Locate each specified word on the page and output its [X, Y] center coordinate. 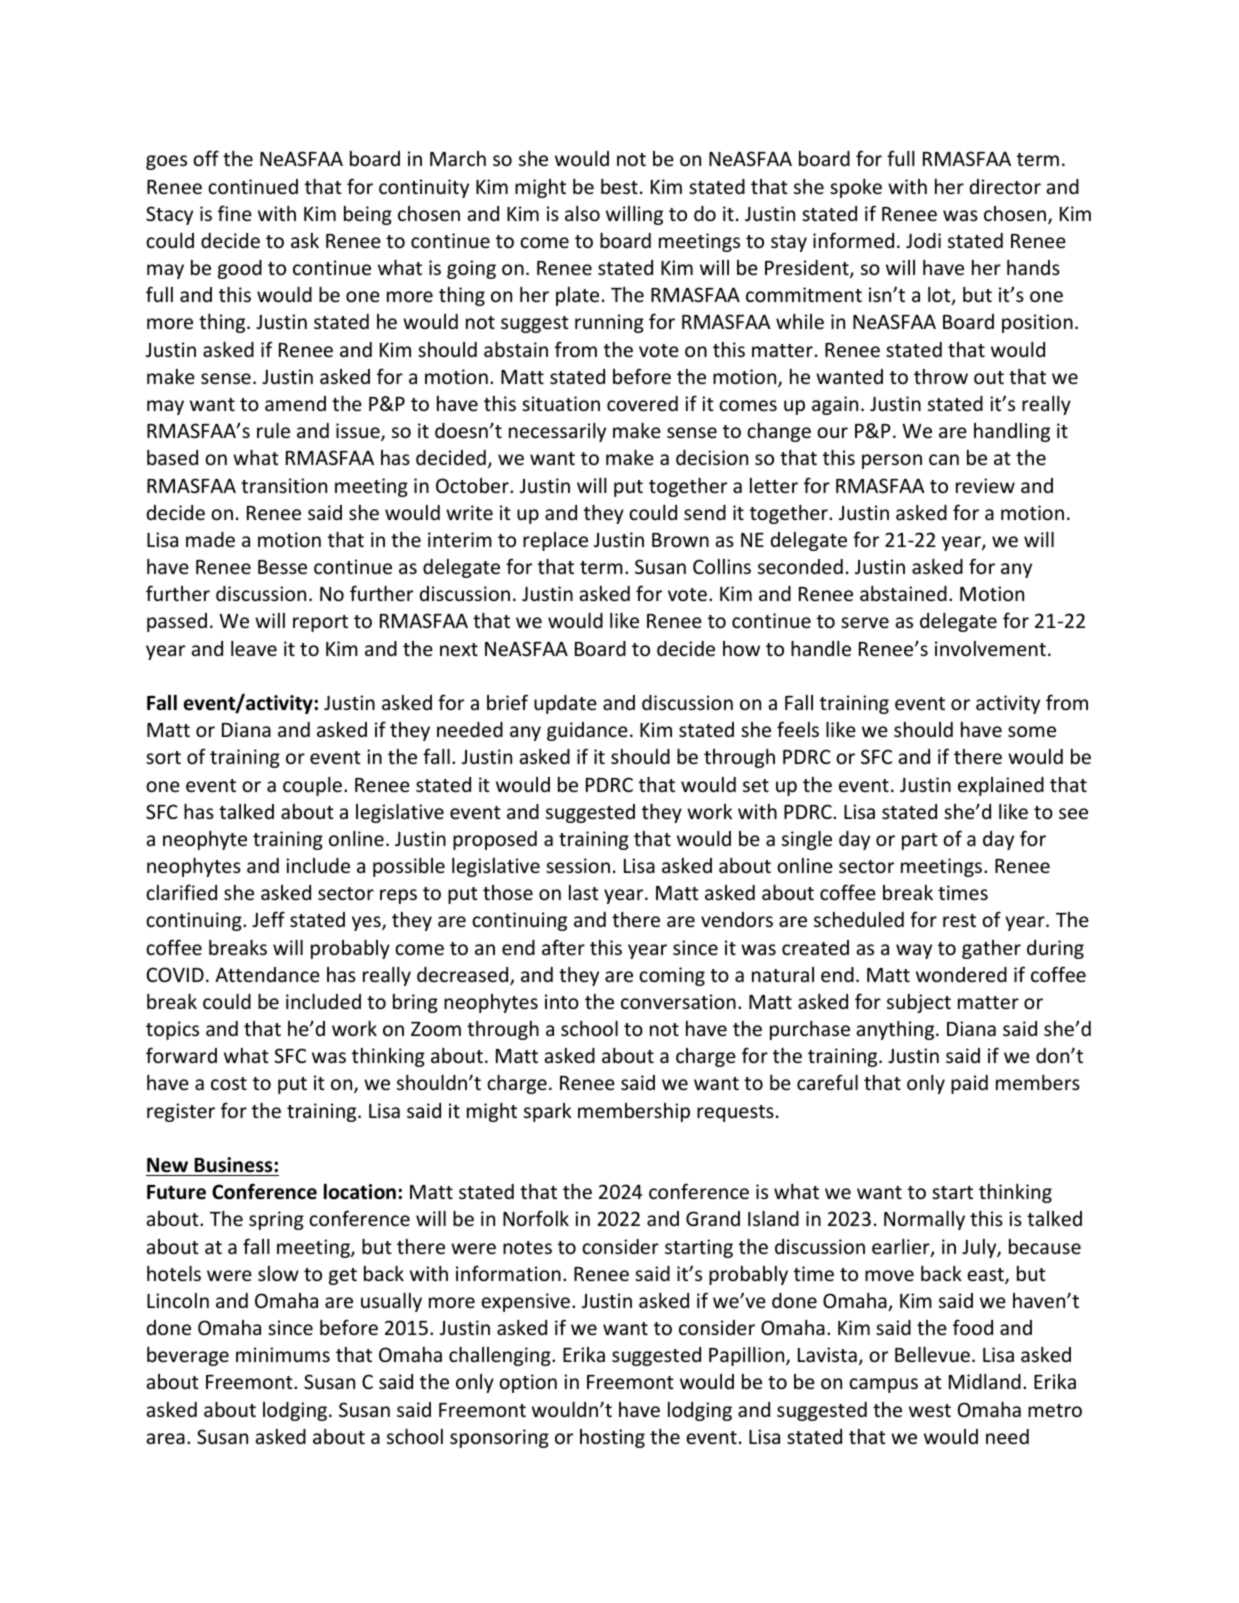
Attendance [267, 974]
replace [555, 541]
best [619, 186]
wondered [961, 974]
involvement [990, 648]
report [320, 623]
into [562, 1001]
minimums [283, 1354]
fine [235, 213]
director [1005, 186]
